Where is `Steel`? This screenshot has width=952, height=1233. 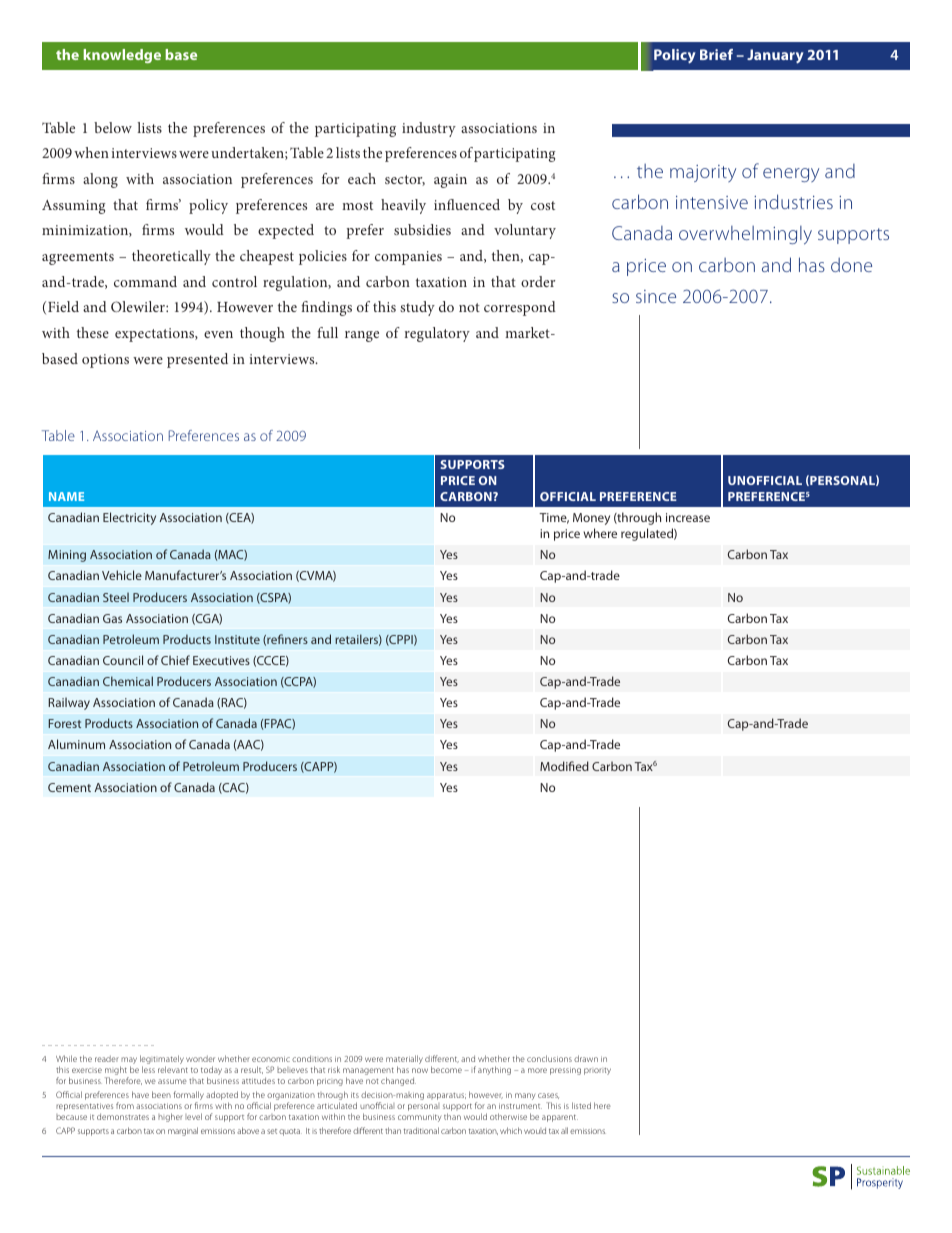 Steel is located at coordinates (116, 597).
